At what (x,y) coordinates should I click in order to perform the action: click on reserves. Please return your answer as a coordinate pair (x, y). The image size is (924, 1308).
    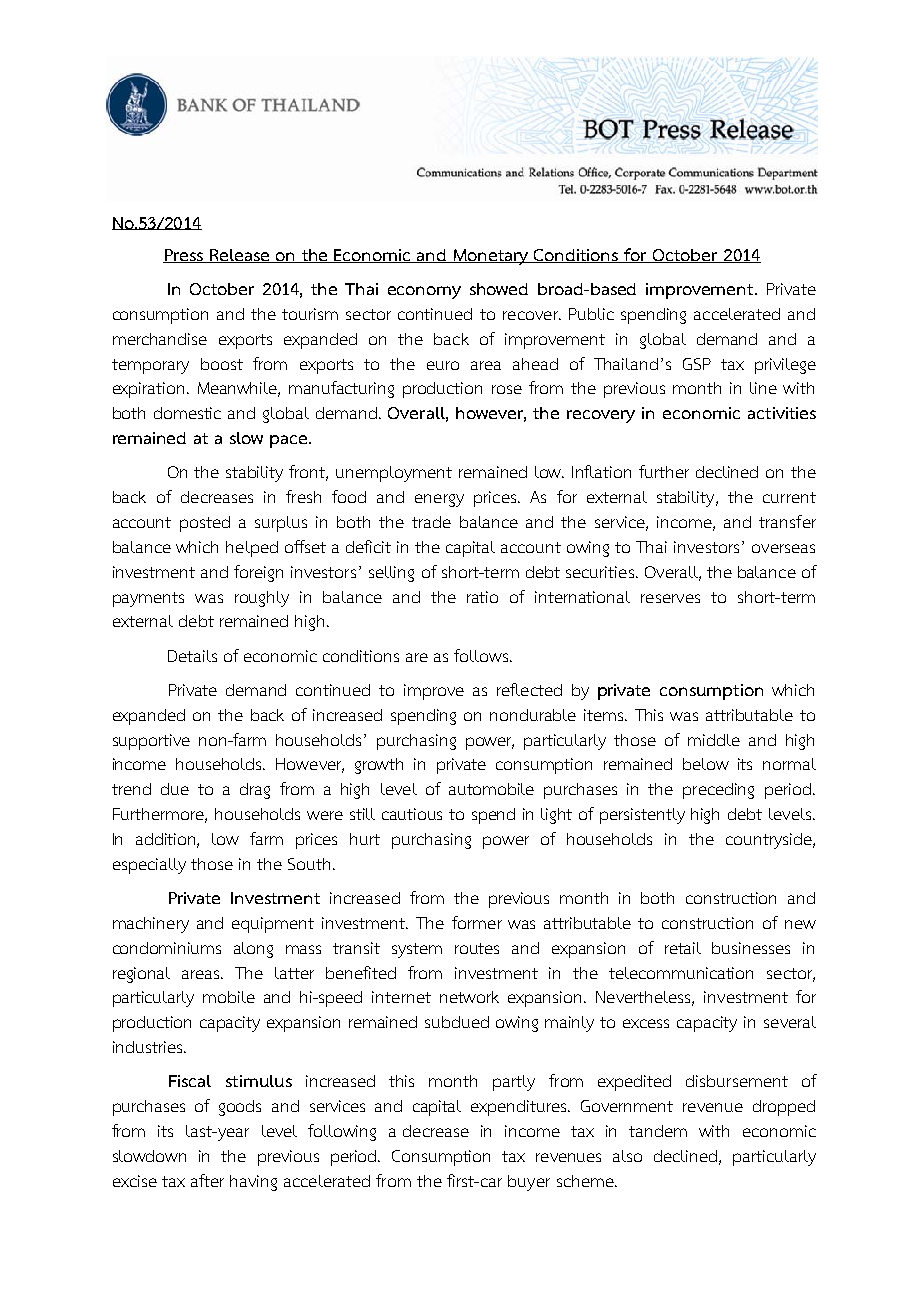
    Looking at the image, I should click on (670, 598).
